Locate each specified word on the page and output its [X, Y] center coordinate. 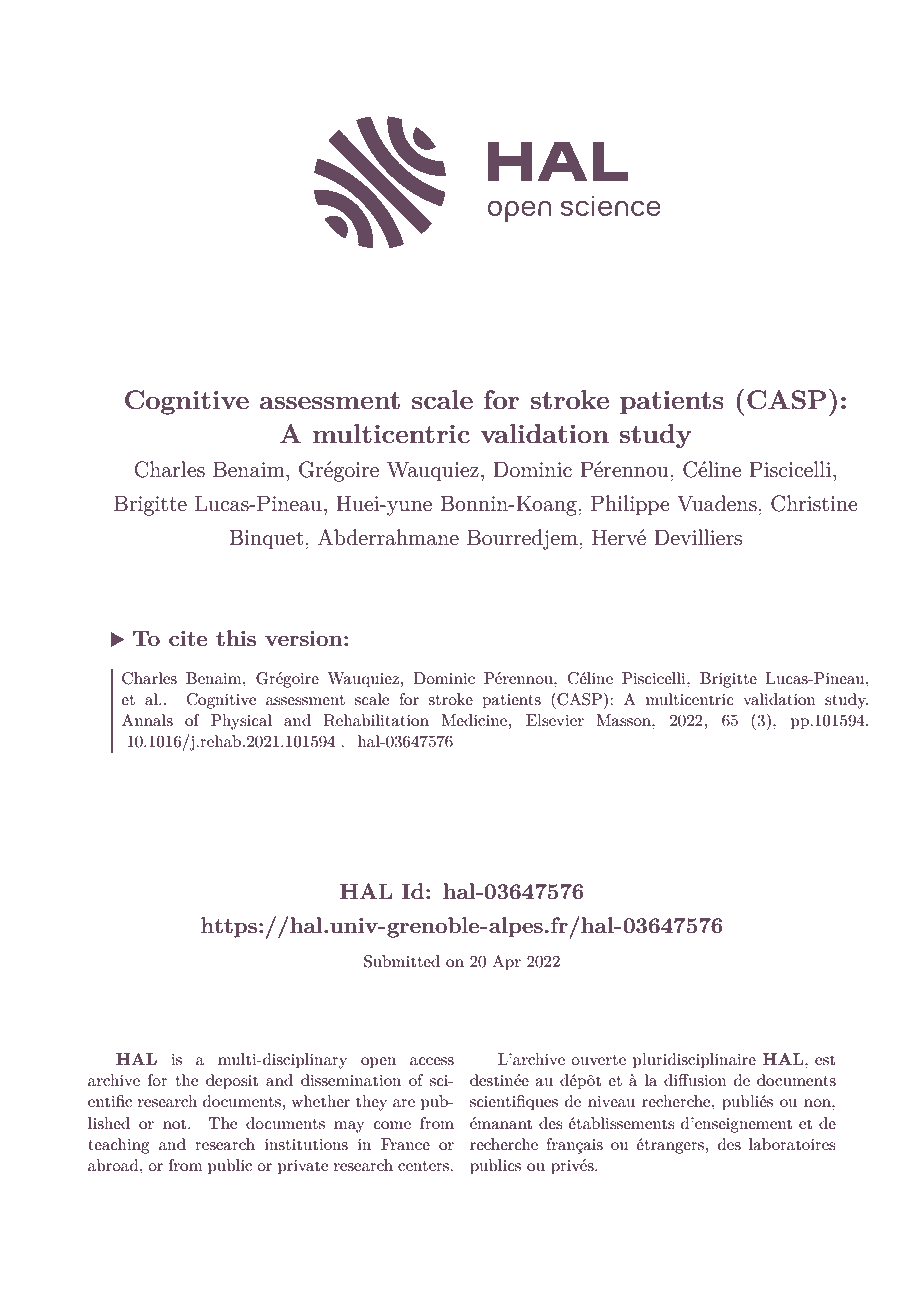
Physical [241, 722]
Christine [814, 503]
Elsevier [555, 720]
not [176, 1124]
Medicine [475, 720]
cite [188, 638]
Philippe [630, 505]
